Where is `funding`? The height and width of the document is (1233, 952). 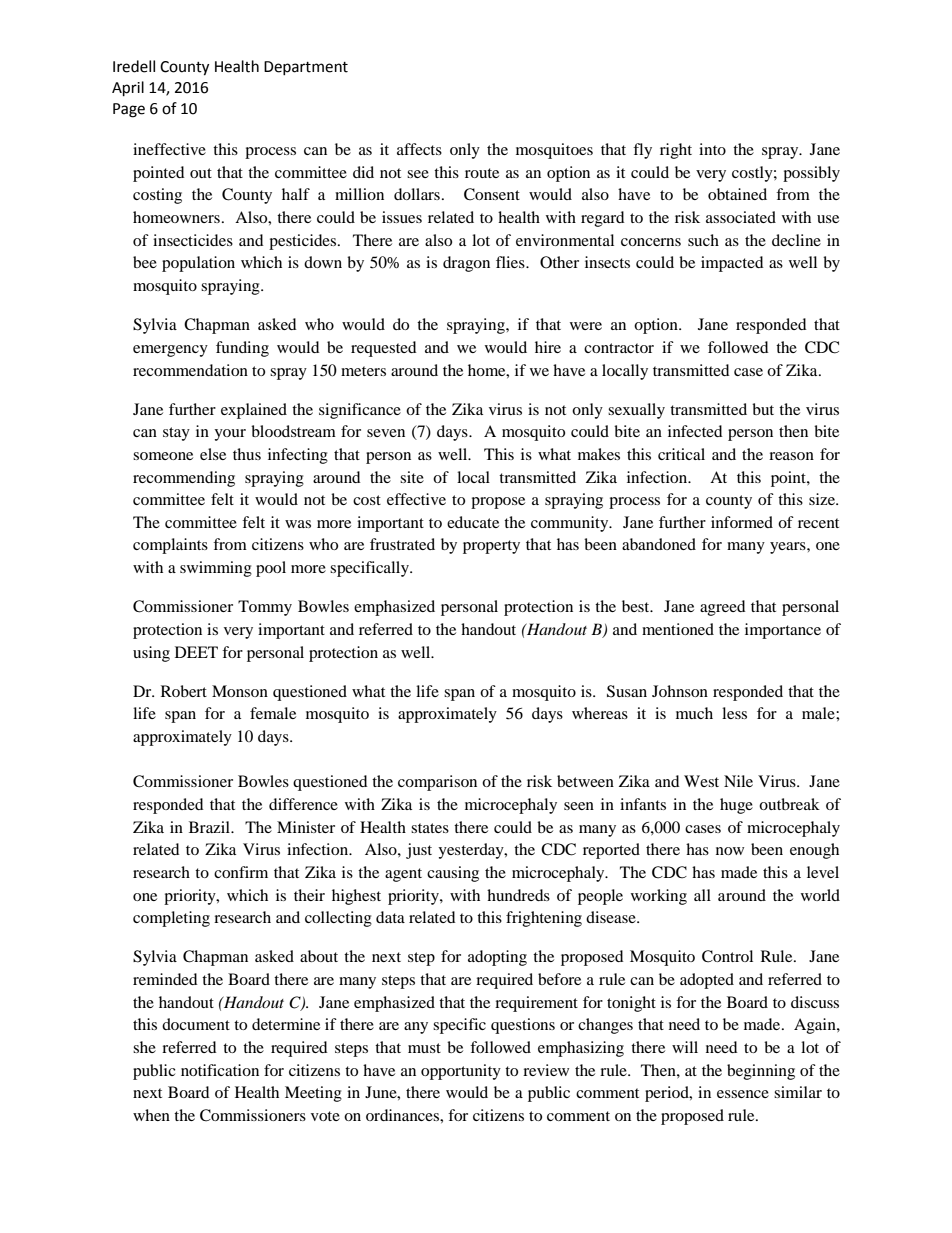
funding is located at coordinates (242, 349).
